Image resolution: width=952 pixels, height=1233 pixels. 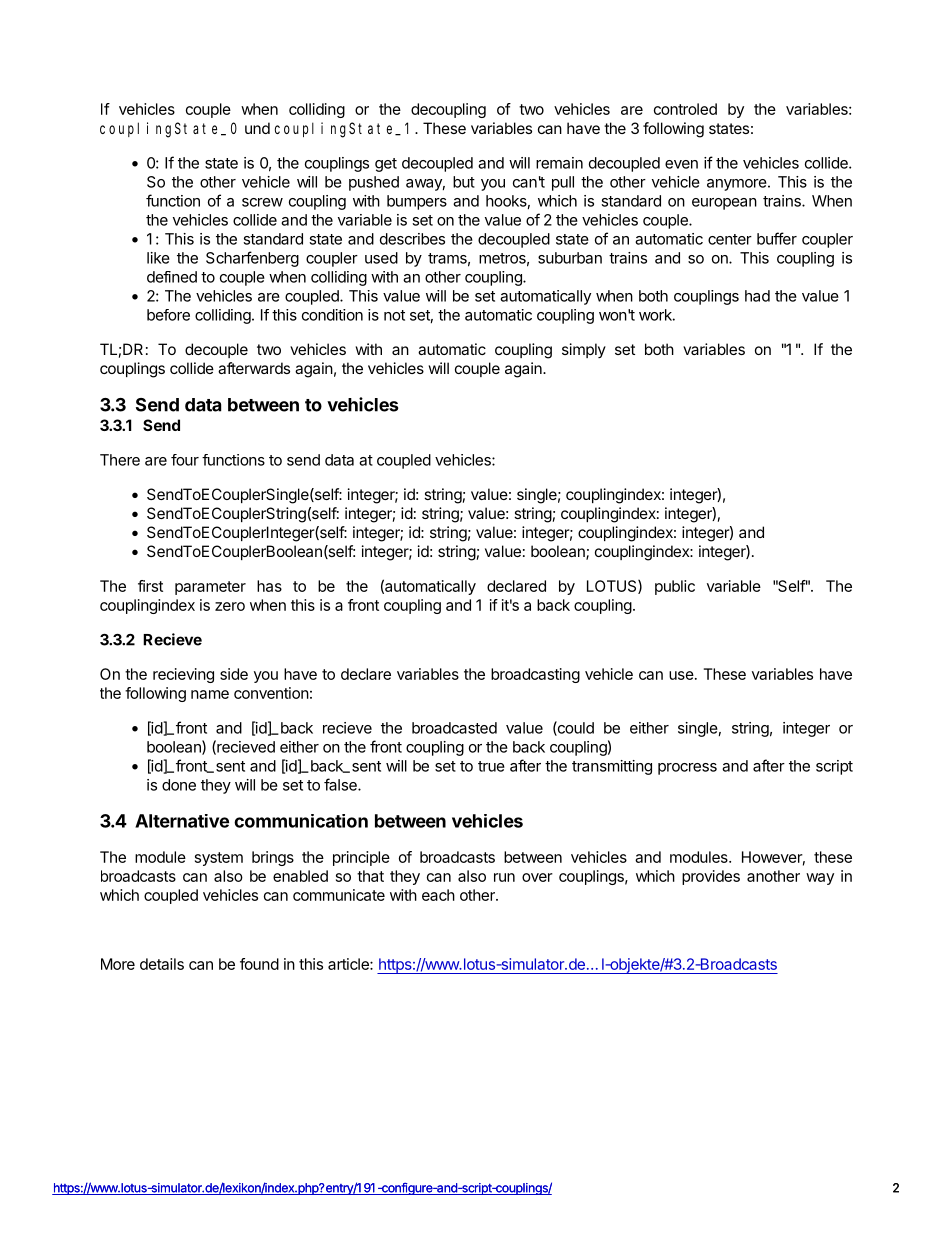 What do you see at coordinates (262, 202) in the screenshot?
I see `screw` at bounding box center [262, 202].
